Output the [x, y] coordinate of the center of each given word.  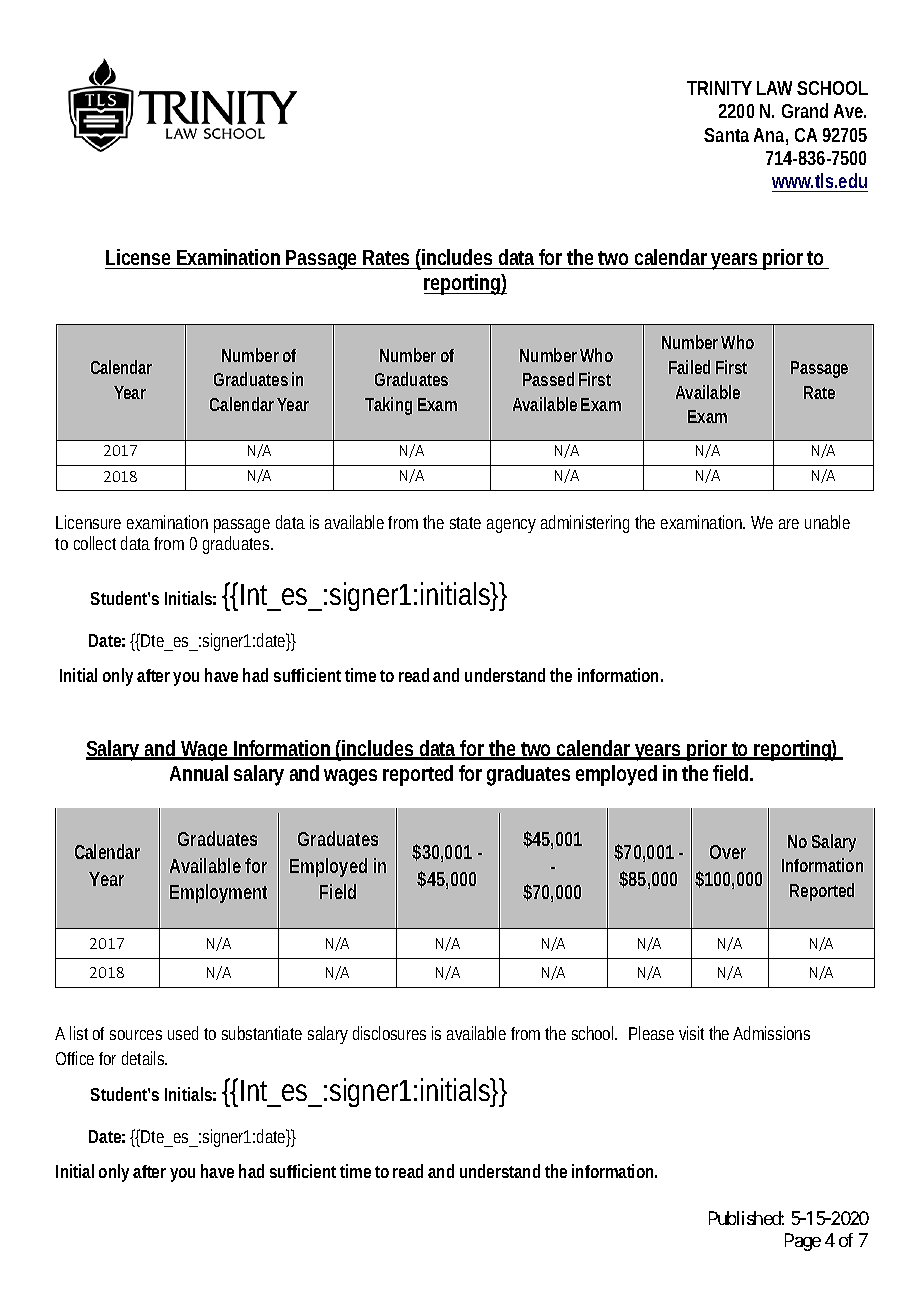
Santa [726, 135]
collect [95, 543]
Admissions [771, 1033]
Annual [199, 773]
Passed [548, 379]
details [144, 1058]
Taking [388, 406]
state [465, 523]
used [183, 1033]
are [789, 524]
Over [728, 852]
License [138, 257]
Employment [218, 893]
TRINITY [719, 88]
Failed [689, 367]
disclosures [389, 1033]
